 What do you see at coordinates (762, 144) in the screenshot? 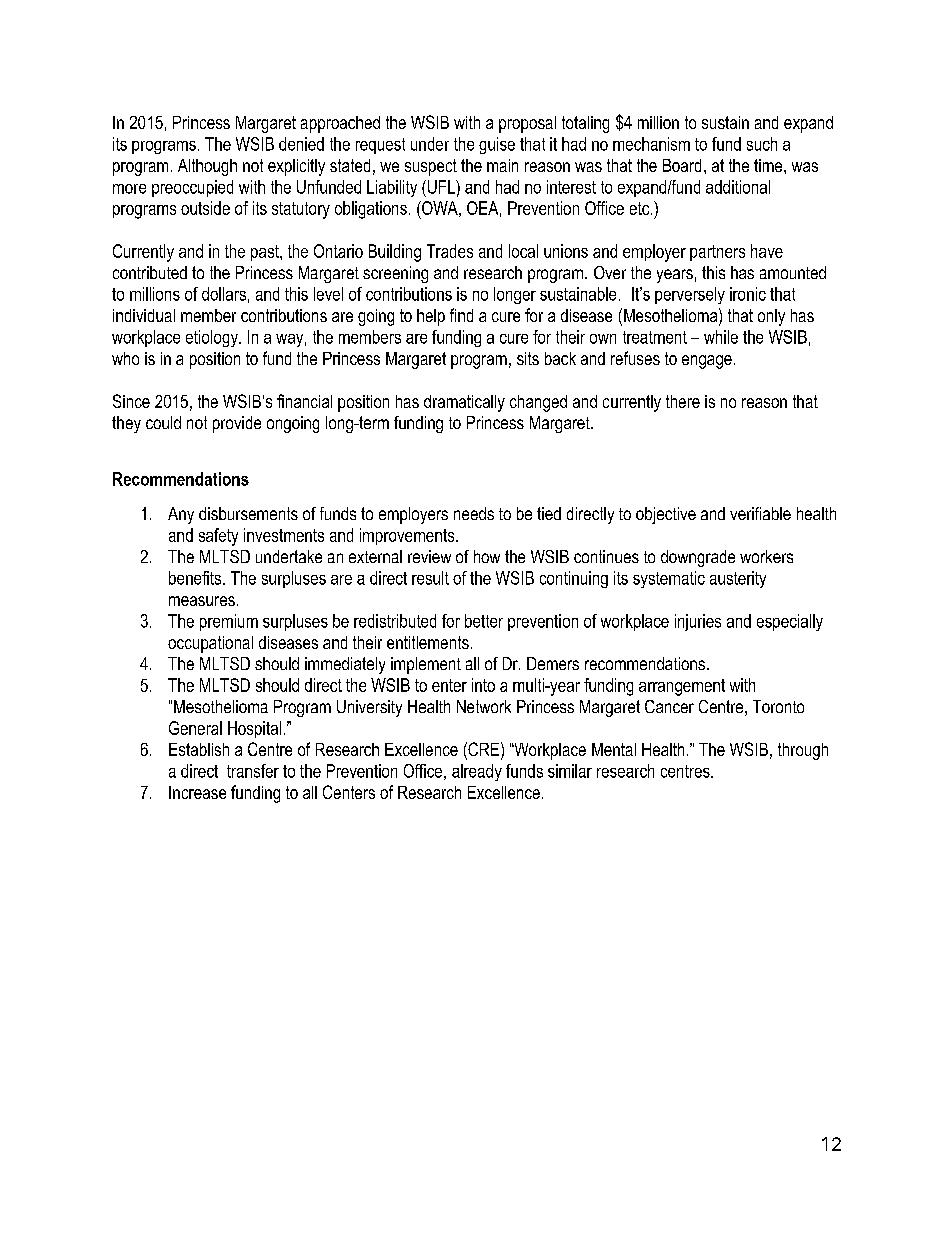
I see `such` at bounding box center [762, 144].
